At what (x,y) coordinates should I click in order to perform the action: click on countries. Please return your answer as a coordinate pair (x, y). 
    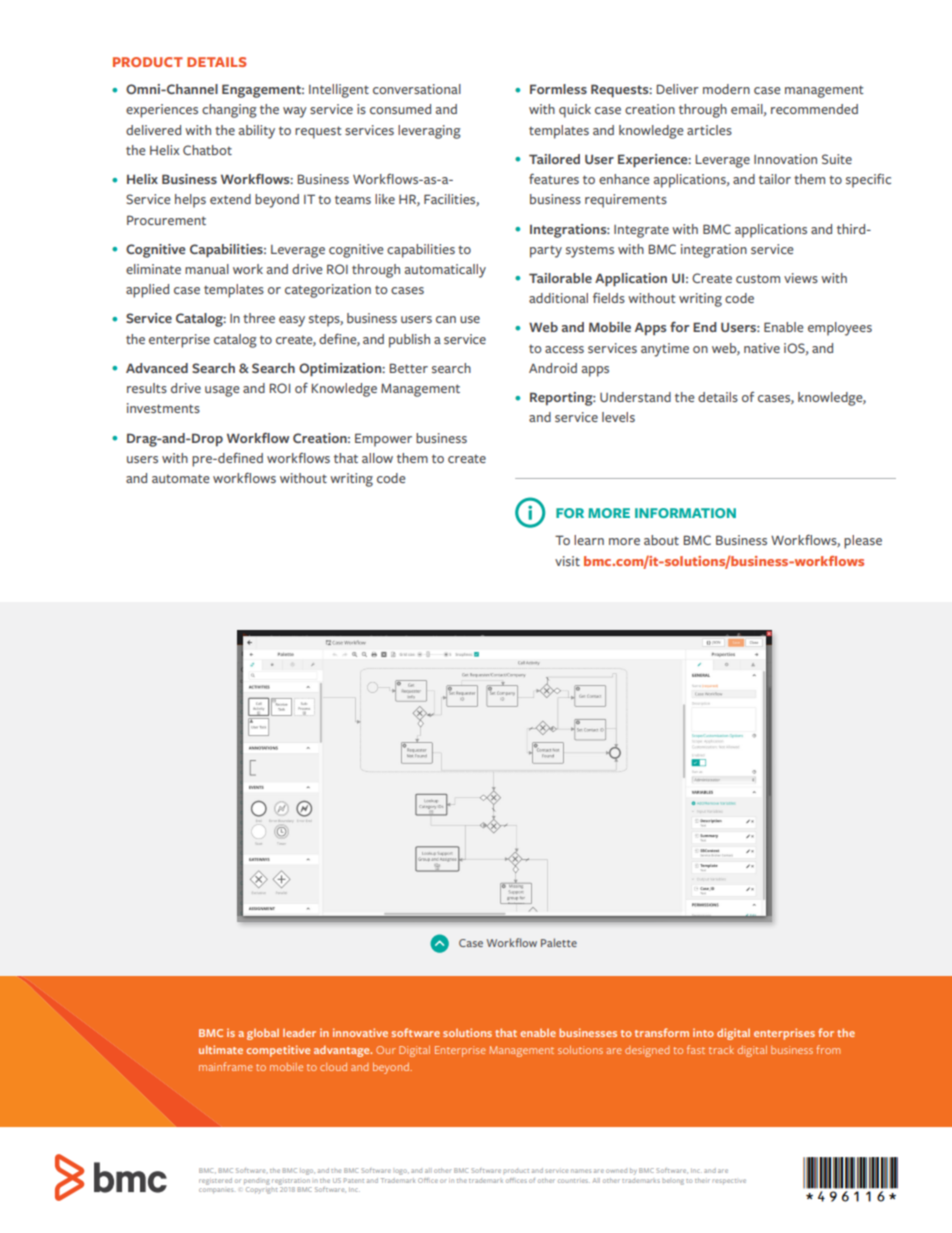
    Looking at the image, I should click on (574, 1181).
